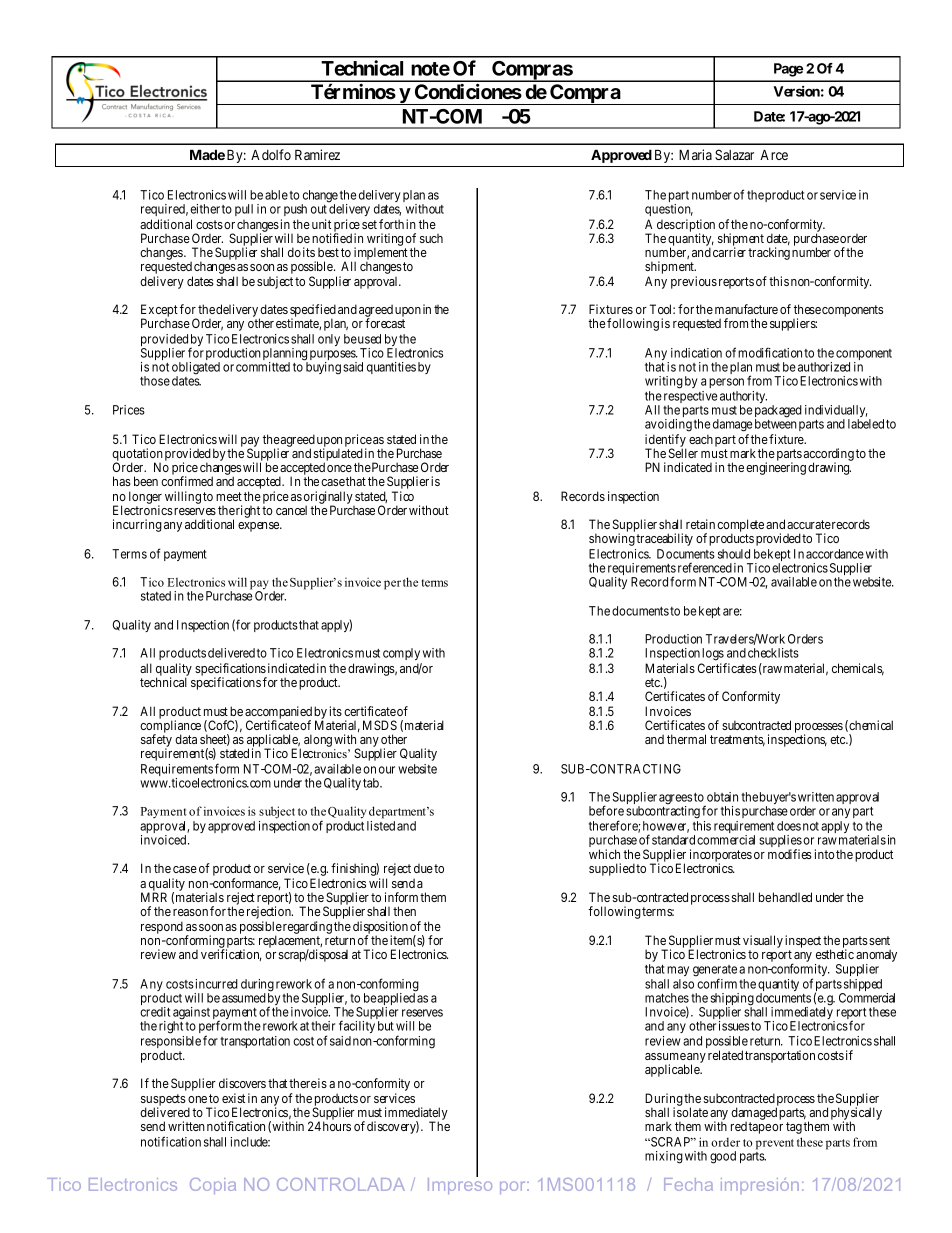 The image size is (952, 1233). I want to click on accompanied, so click(278, 714).
